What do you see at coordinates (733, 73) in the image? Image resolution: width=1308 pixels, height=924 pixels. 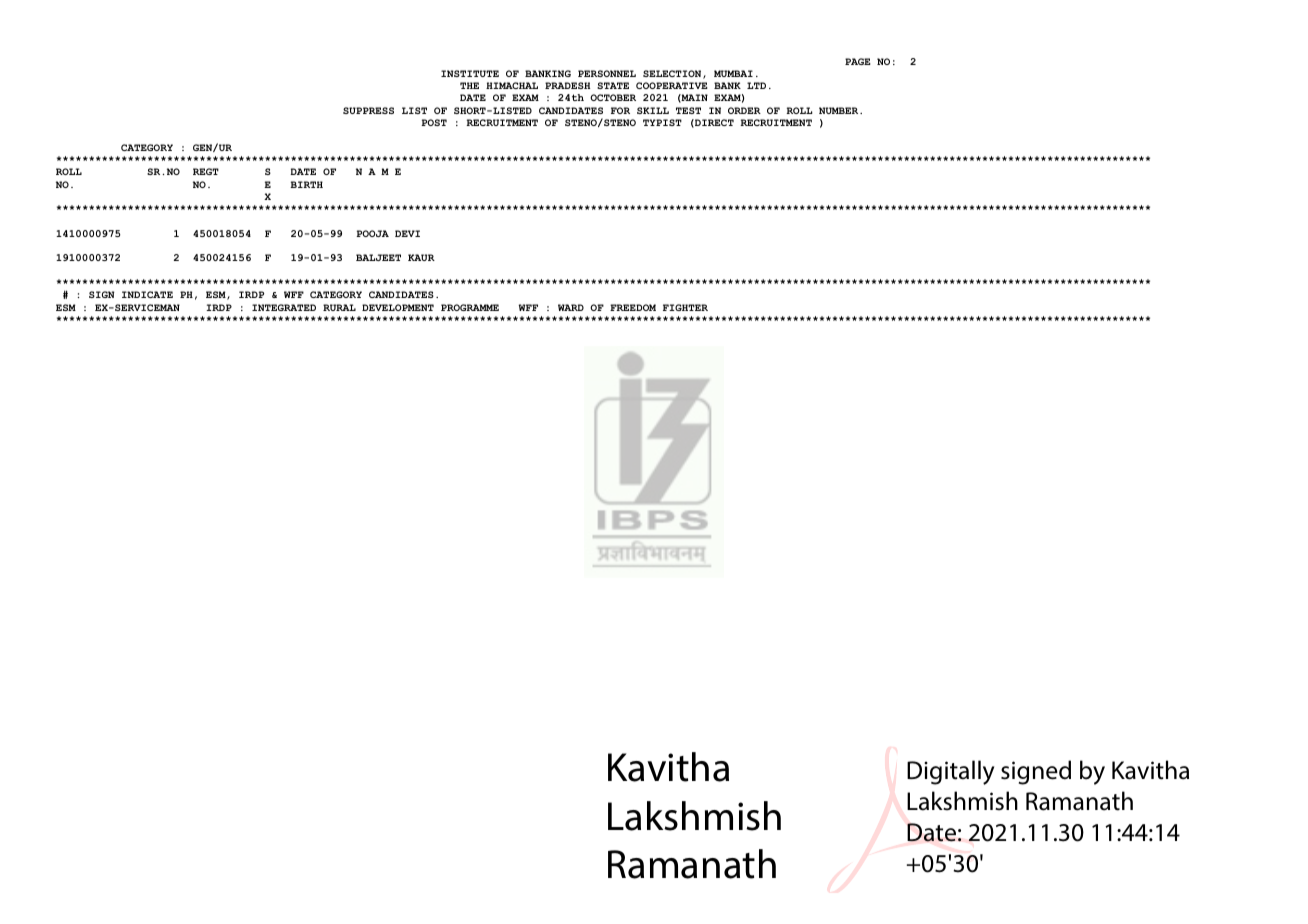 I see `MUMBAI` at bounding box center [733, 73].
